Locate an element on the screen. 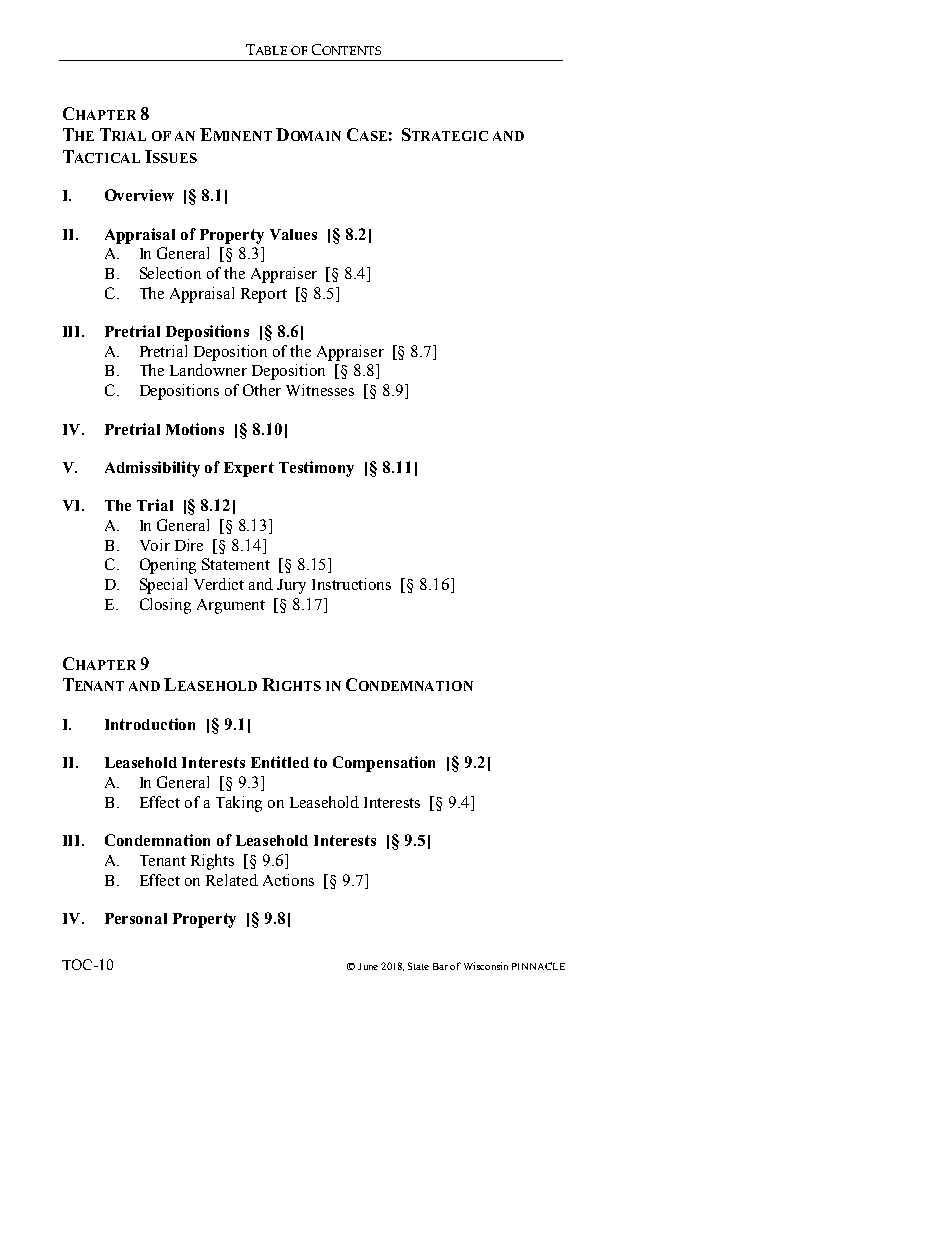  June is located at coordinates (368, 966).
